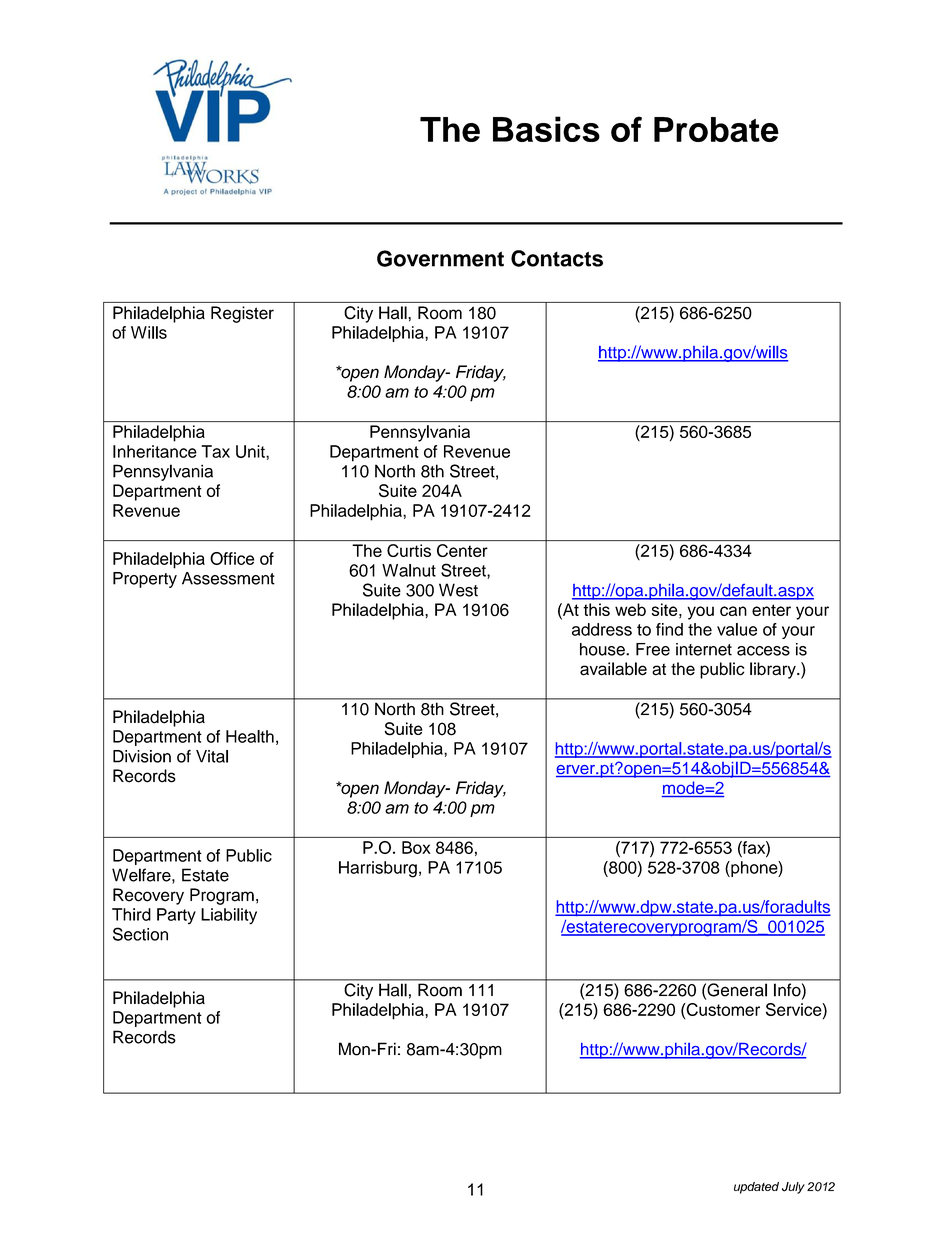 This page has width=952, height=1233. Describe the element at coordinates (704, 649) in the page. I see `internet` at that location.
